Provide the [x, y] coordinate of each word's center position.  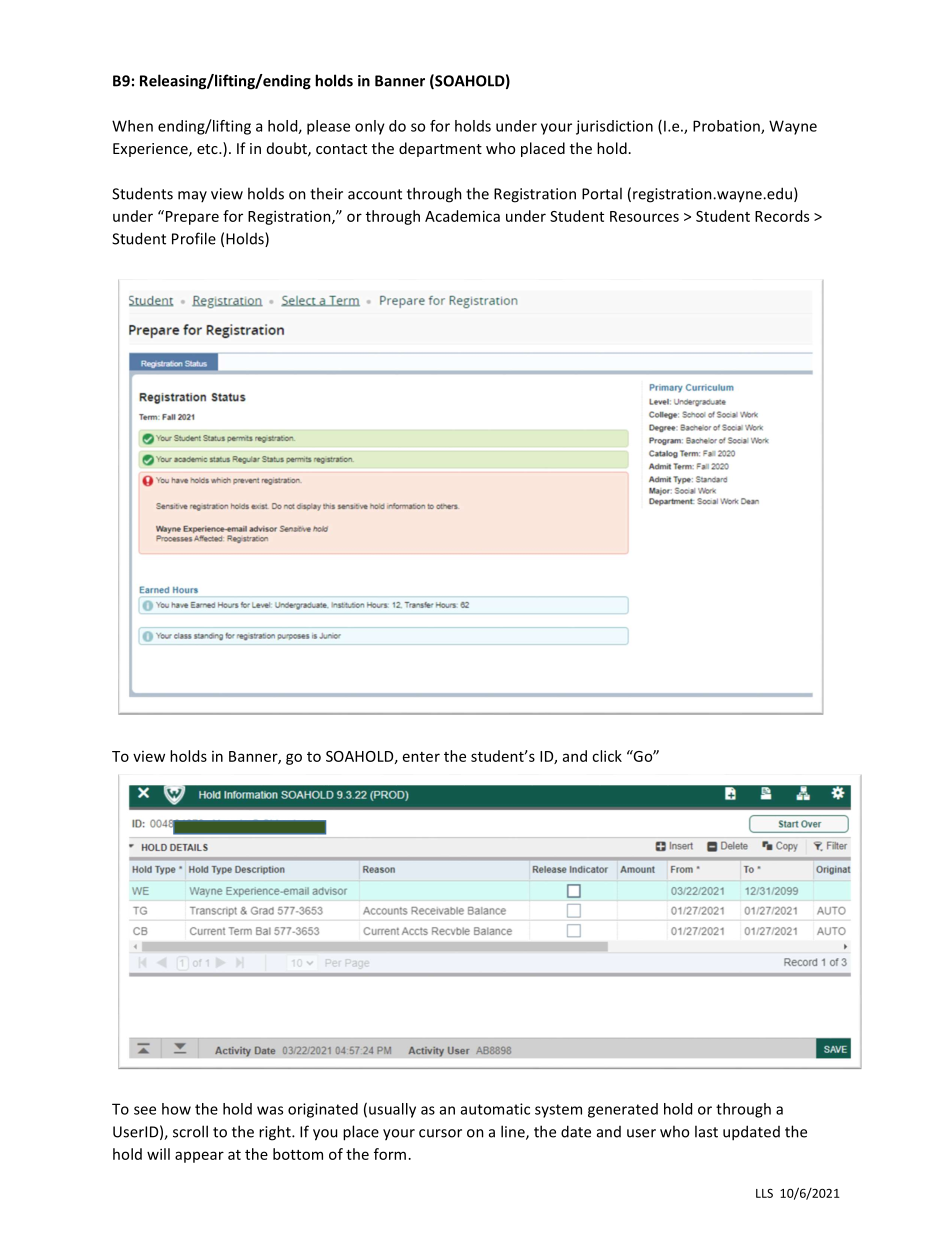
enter [421, 757]
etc [208, 149]
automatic [495, 1109]
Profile [194, 238]
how [176, 1109]
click [607, 756]
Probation [727, 127]
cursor [440, 1133]
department [440, 149]
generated [623, 1110]
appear [199, 1157]
